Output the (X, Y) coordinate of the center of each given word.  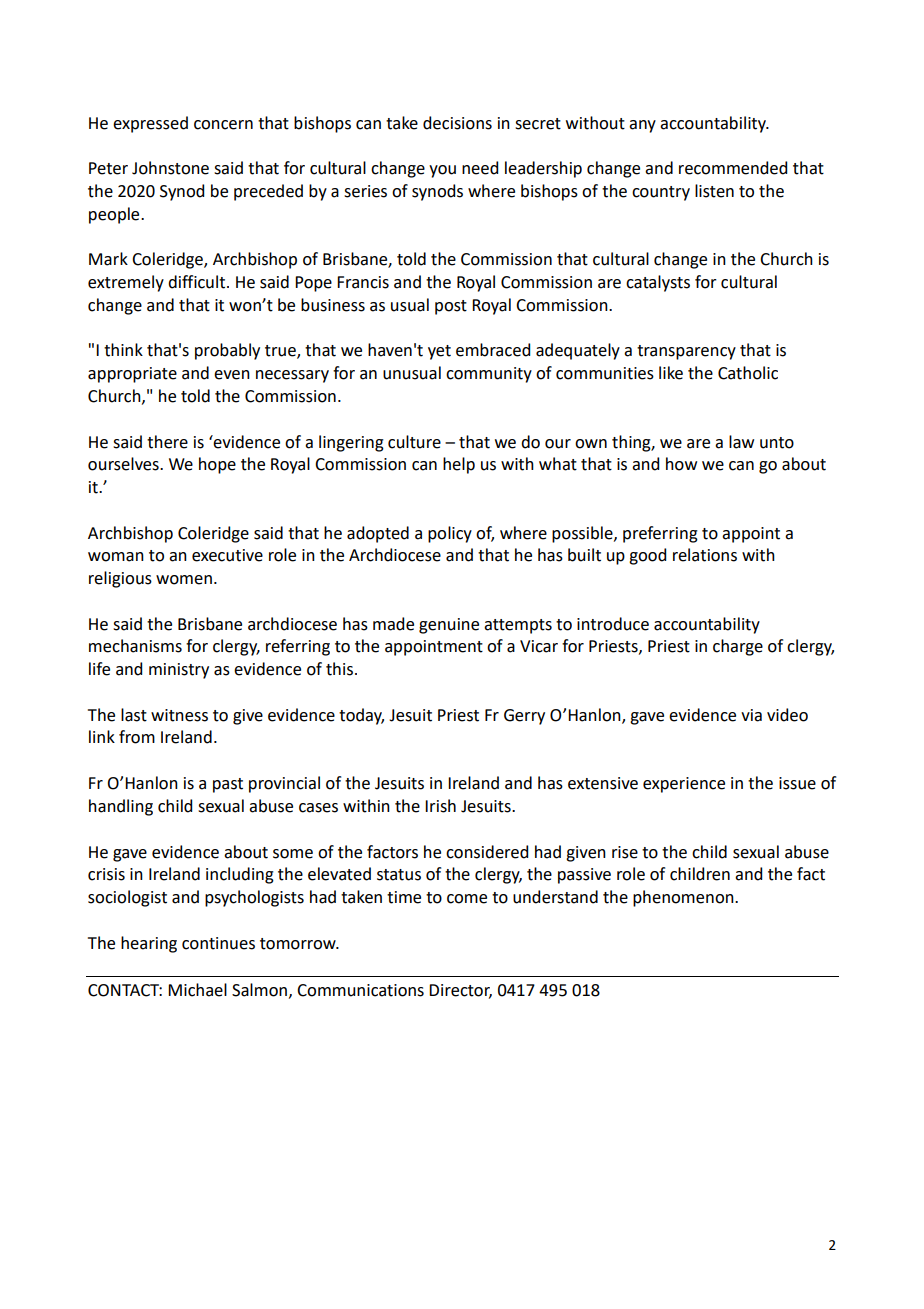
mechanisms (135, 646)
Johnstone (170, 168)
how (681, 464)
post (451, 307)
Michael (197, 990)
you (442, 171)
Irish (440, 806)
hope (217, 465)
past (228, 785)
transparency (686, 352)
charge (738, 647)
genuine (449, 626)
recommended (733, 168)
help (459, 465)
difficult (198, 282)
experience (684, 785)
